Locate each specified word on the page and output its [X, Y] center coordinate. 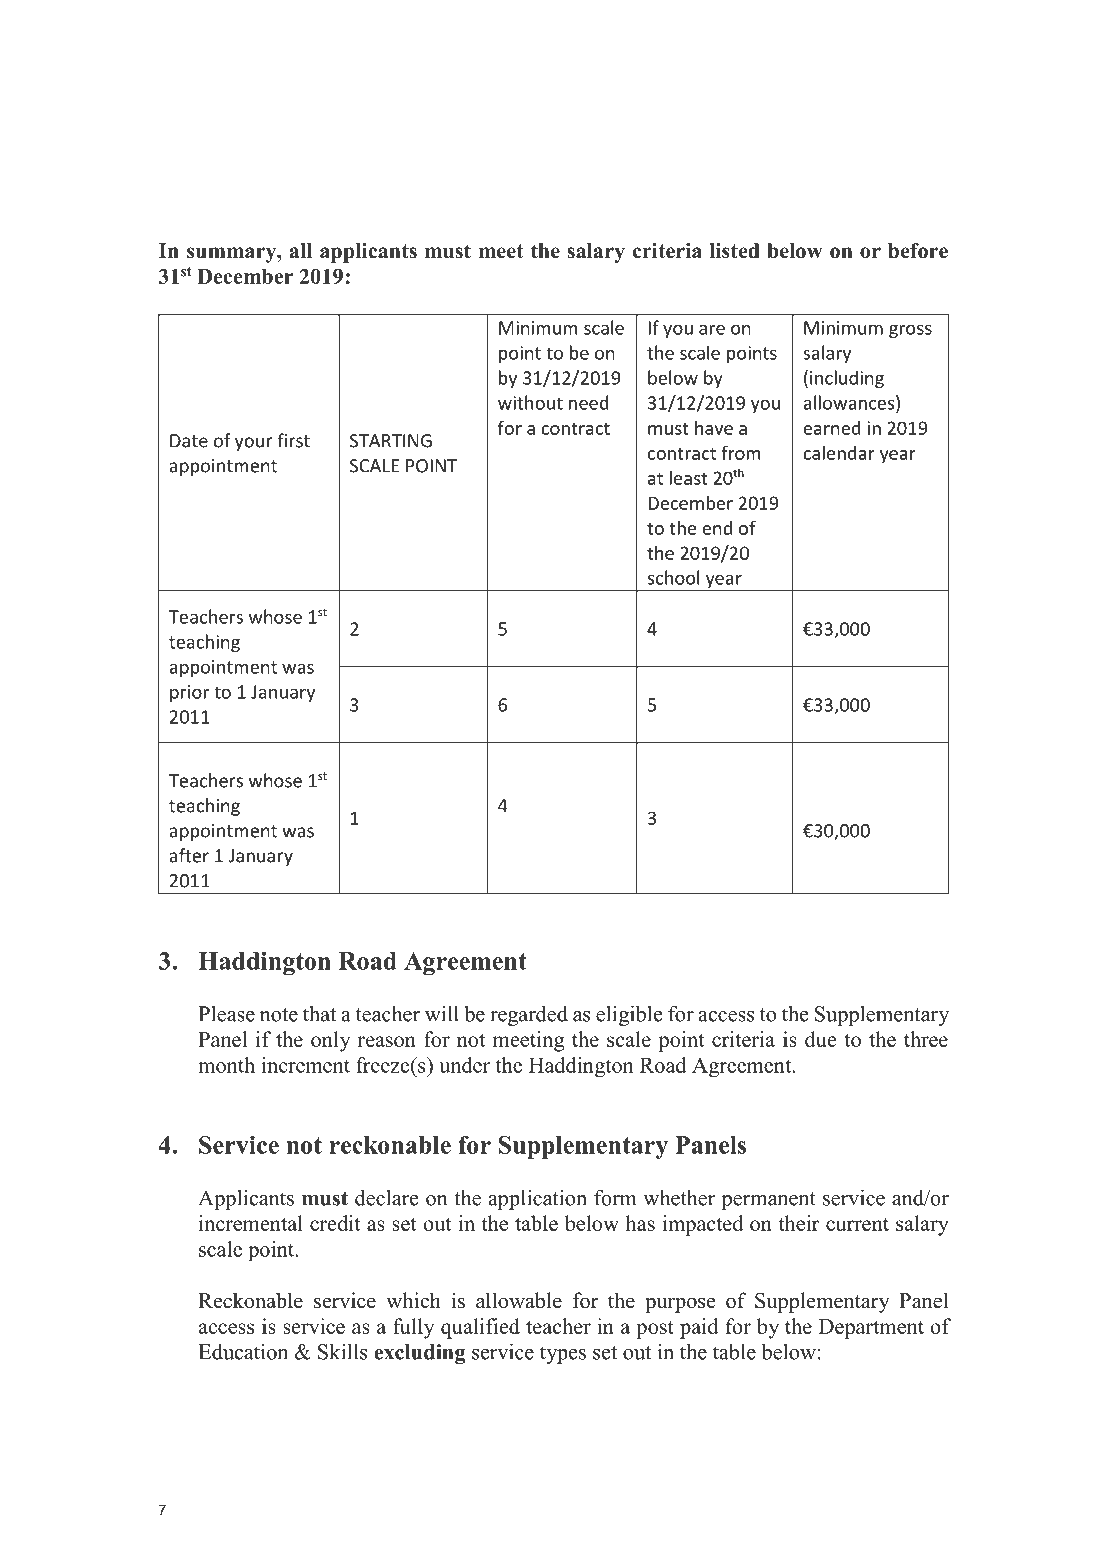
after [189, 855]
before [918, 251]
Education [243, 1352]
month [226, 1065]
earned [832, 428]
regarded [529, 1016]
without [530, 402]
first [293, 440]
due [820, 1039]
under [464, 1065]
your [254, 444]
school [673, 577]
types [563, 1355]
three [926, 1039]
